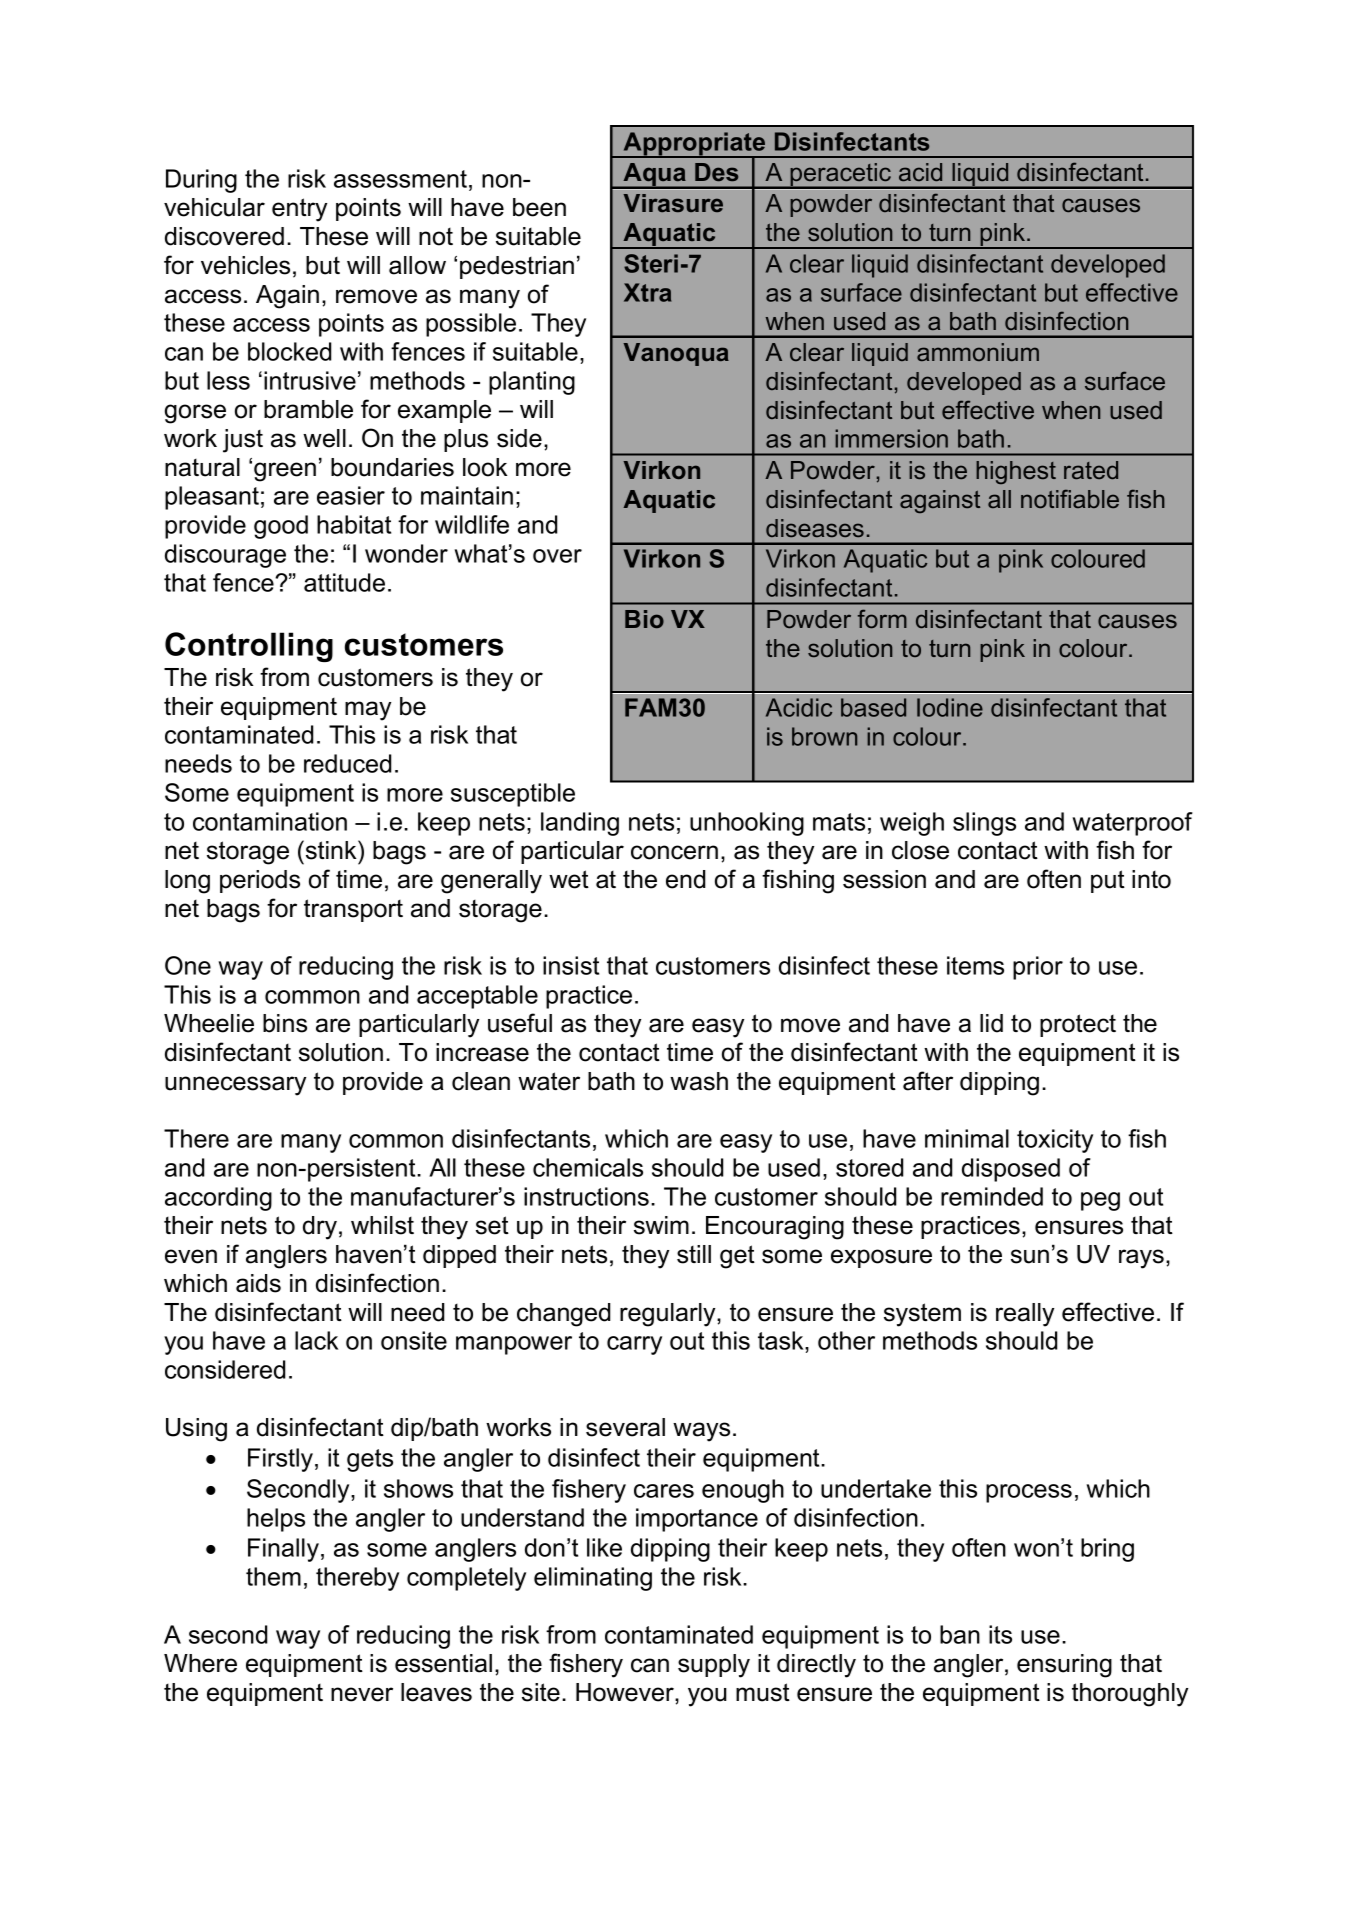 The image size is (1358, 1921). Describe the element at coordinates (281, 527) in the screenshot. I see `good` at that location.
